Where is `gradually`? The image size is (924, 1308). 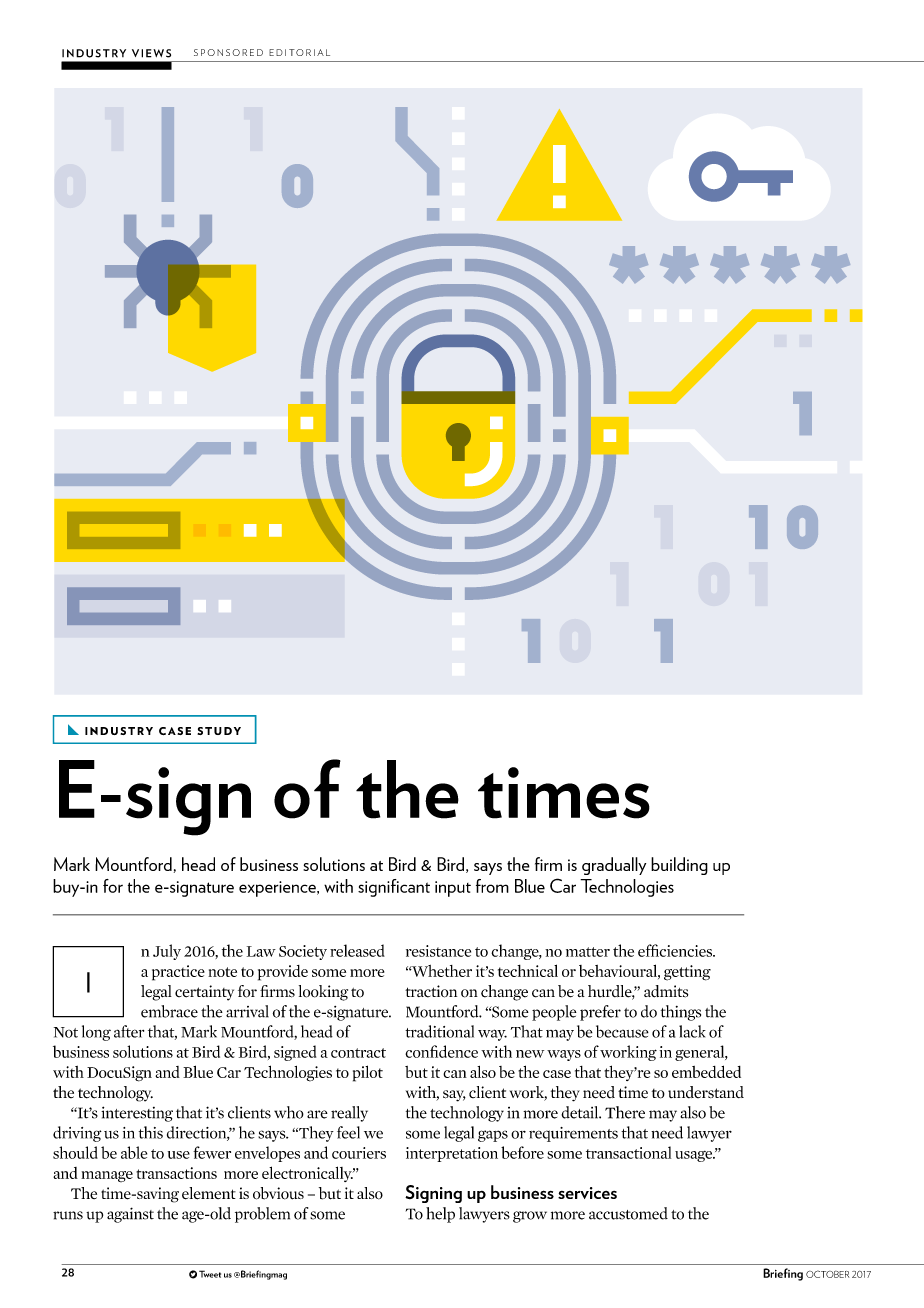
gradually is located at coordinates (614, 866).
